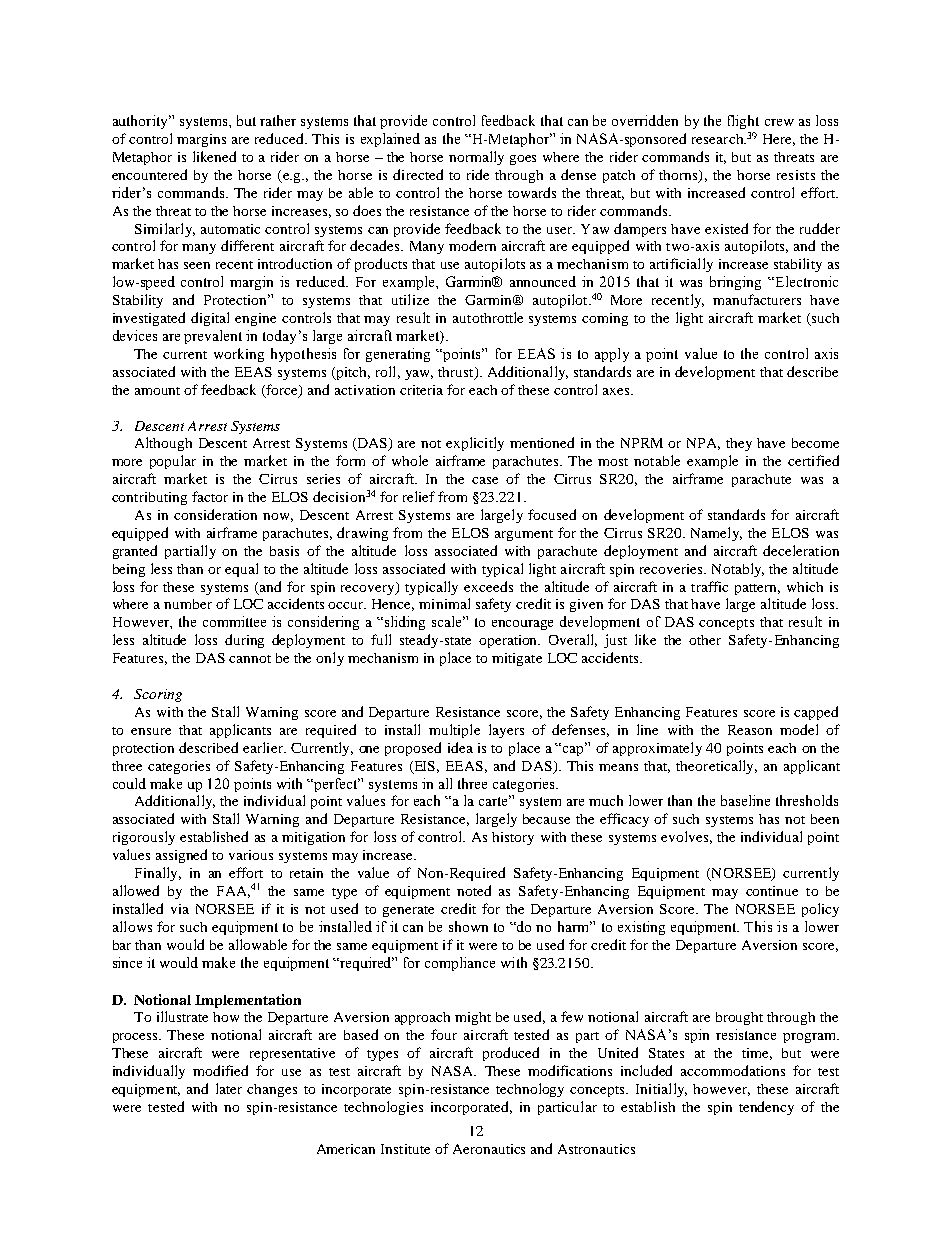  Describe the element at coordinates (716, 534) in the image. I see `Namely` at that location.
